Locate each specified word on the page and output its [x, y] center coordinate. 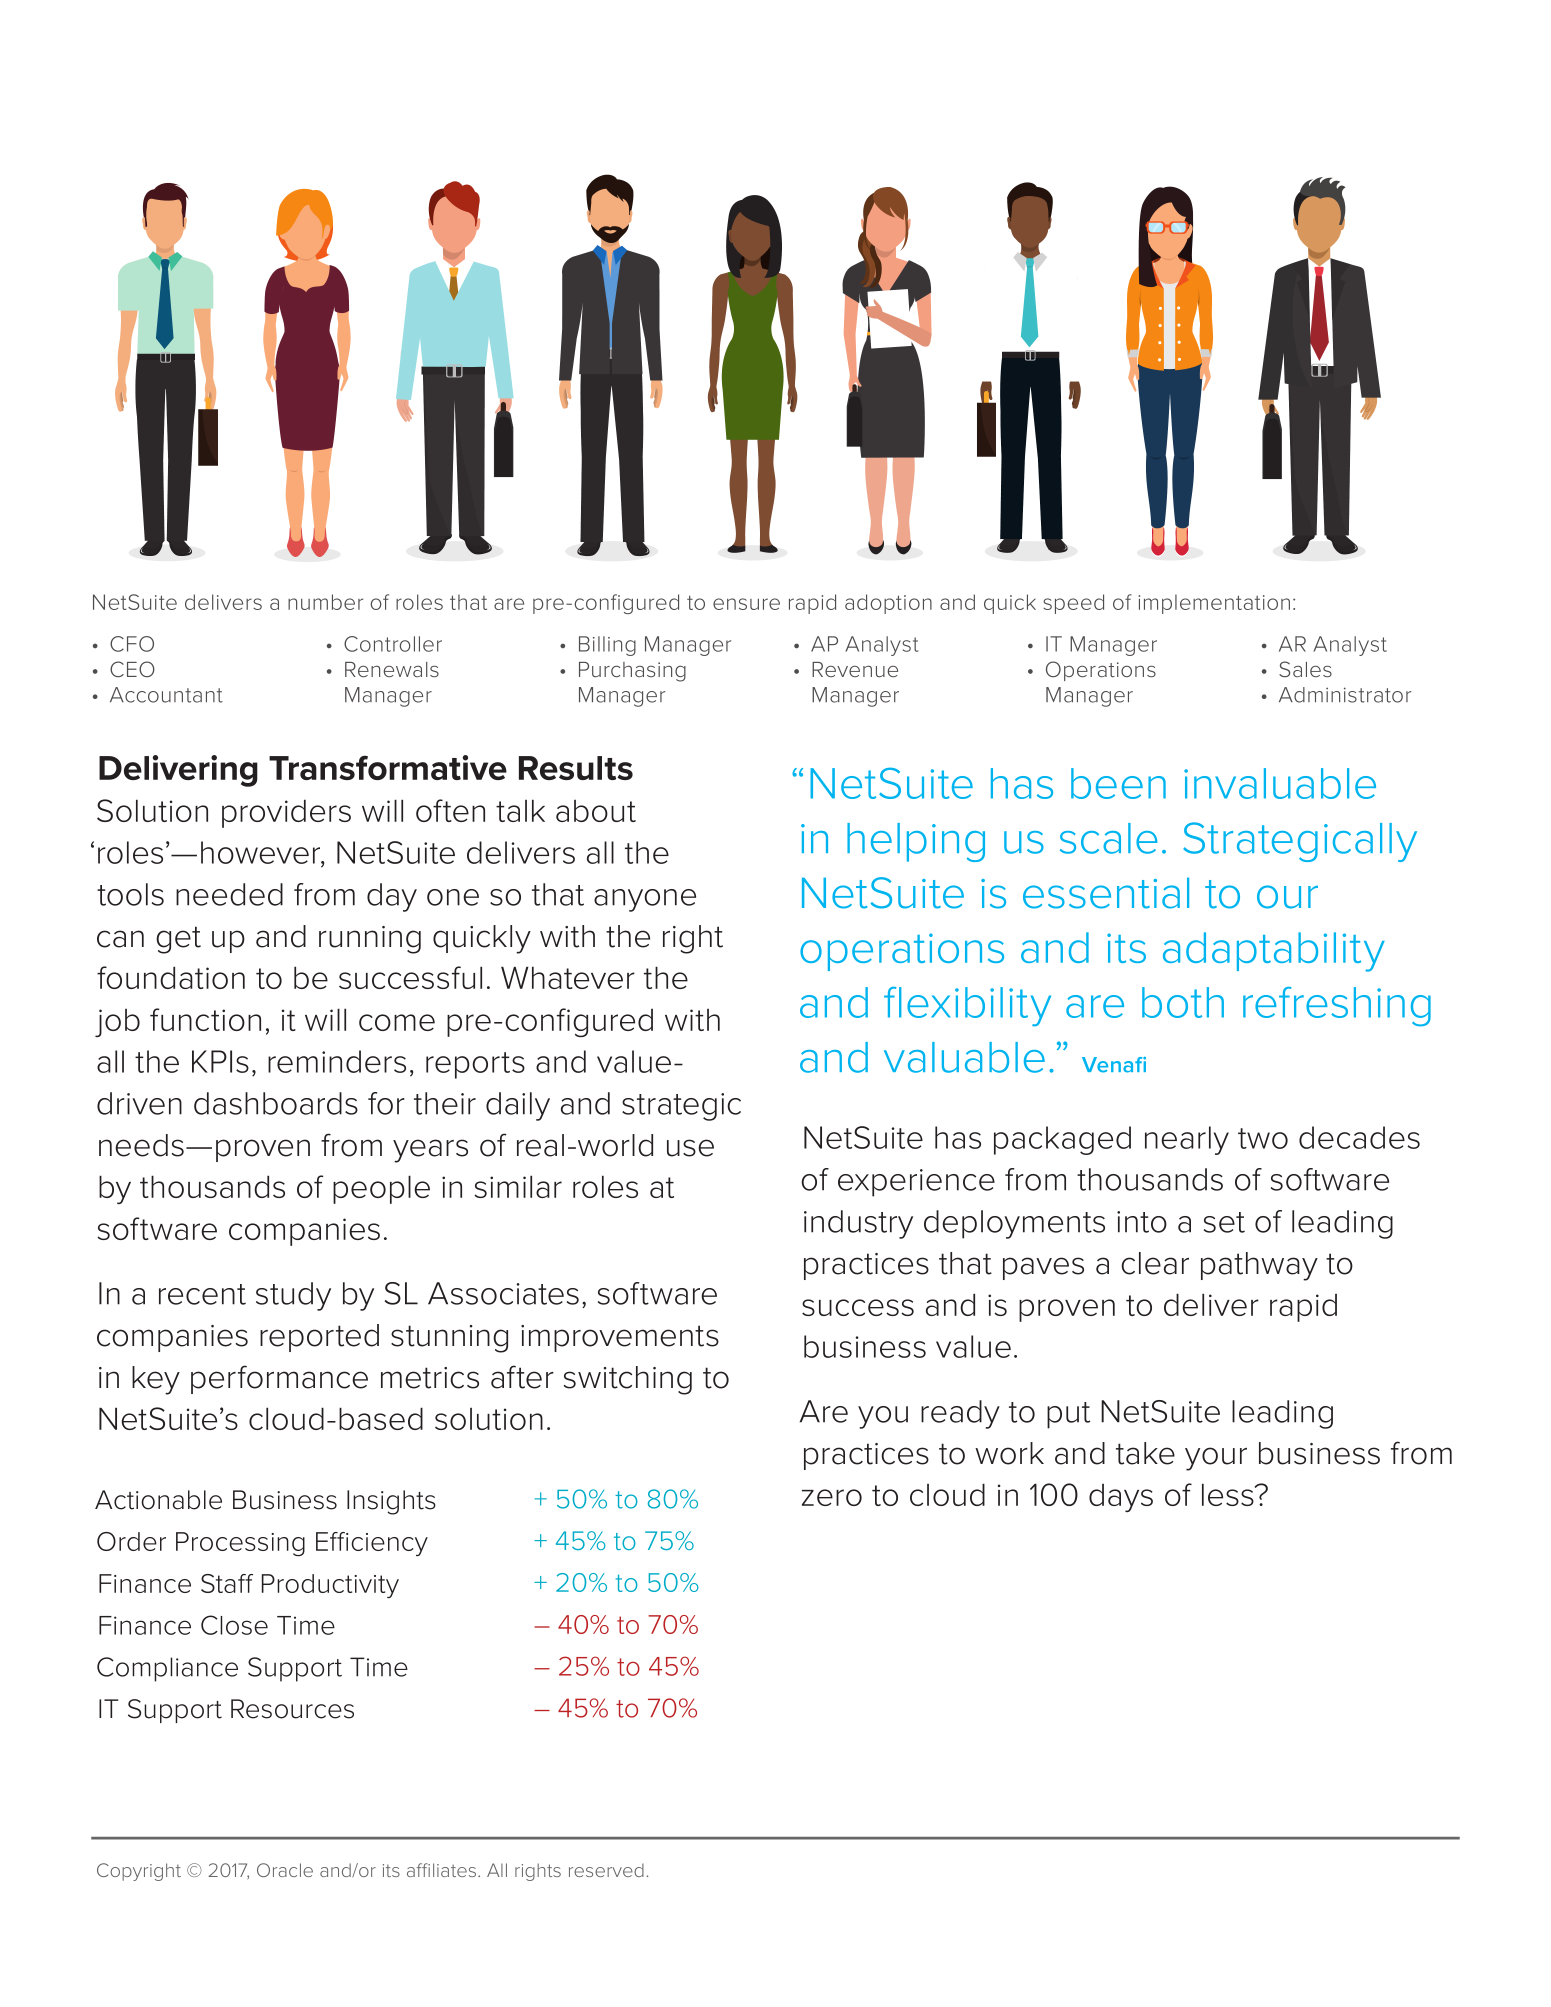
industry [858, 1224]
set [1224, 1222]
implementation [1214, 604]
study [293, 1296]
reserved [606, 1870]
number [325, 602]
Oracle [285, 1870]
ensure [746, 604]
